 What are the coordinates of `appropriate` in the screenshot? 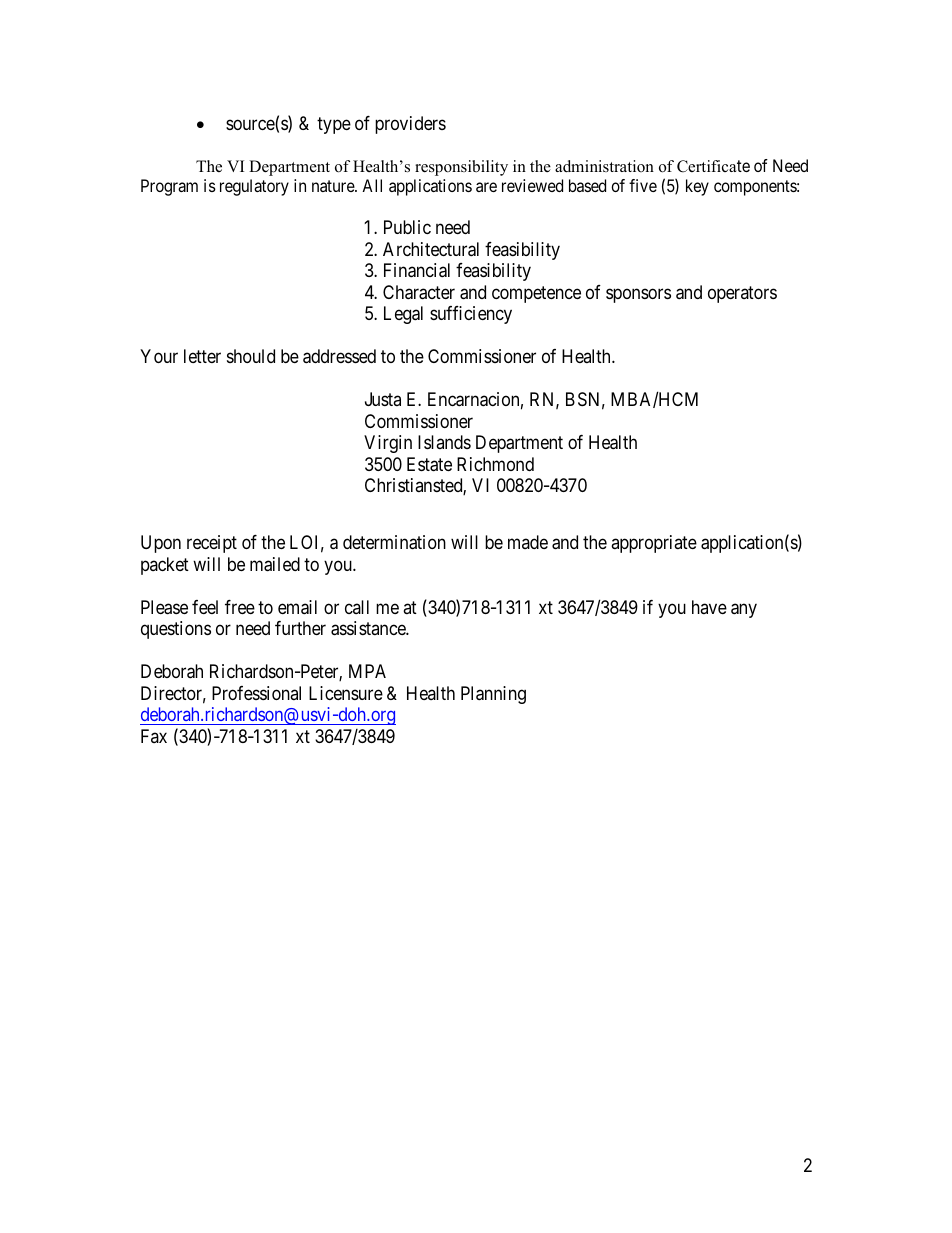 It's located at (654, 544).
